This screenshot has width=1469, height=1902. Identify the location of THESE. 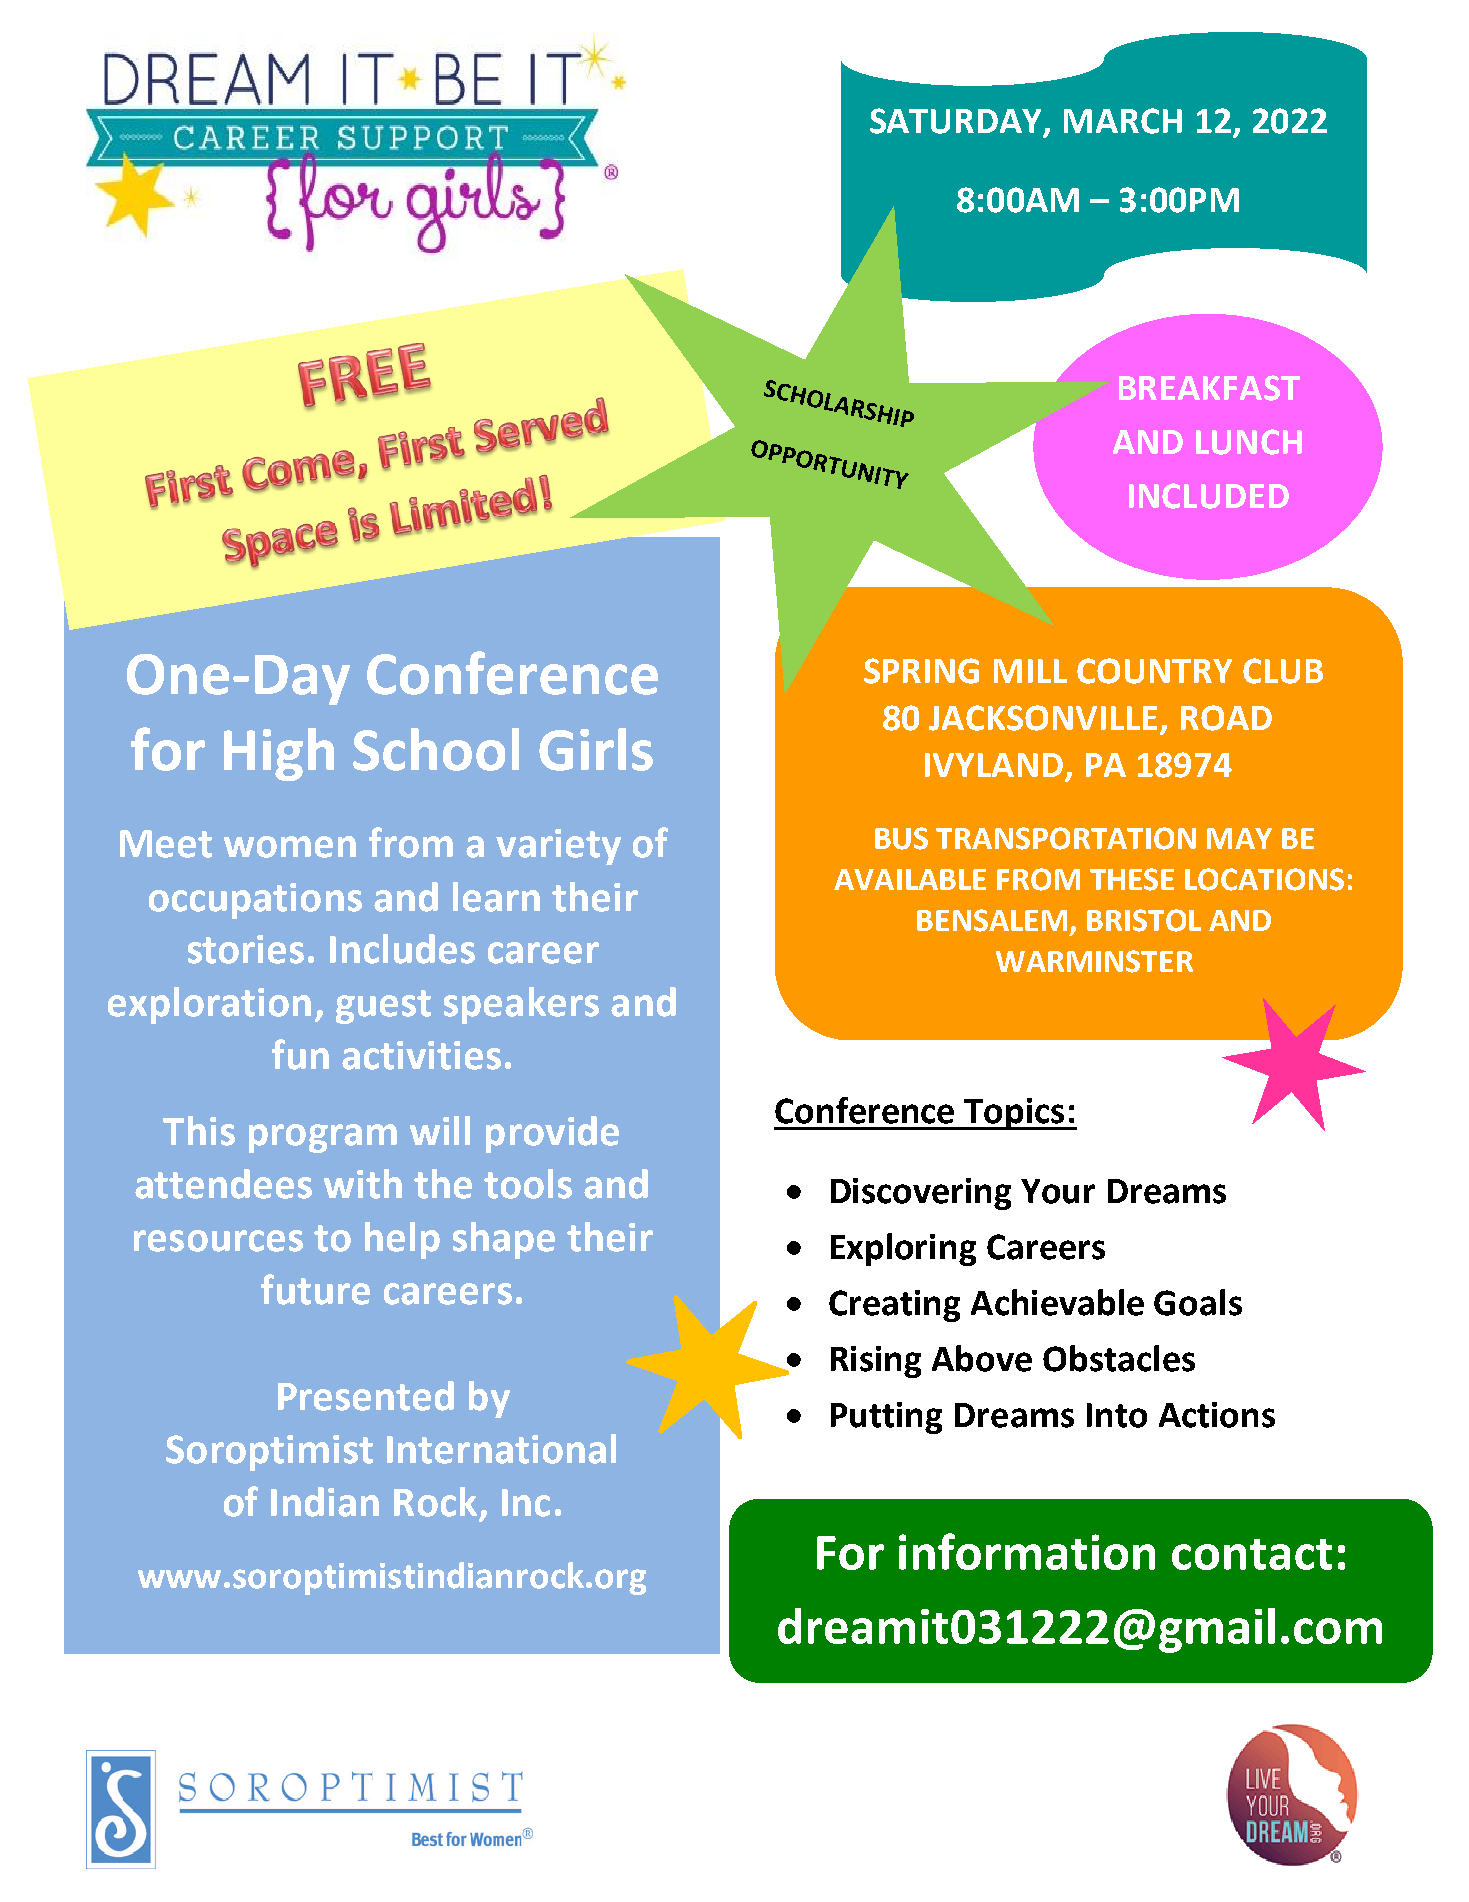
(1132, 879).
